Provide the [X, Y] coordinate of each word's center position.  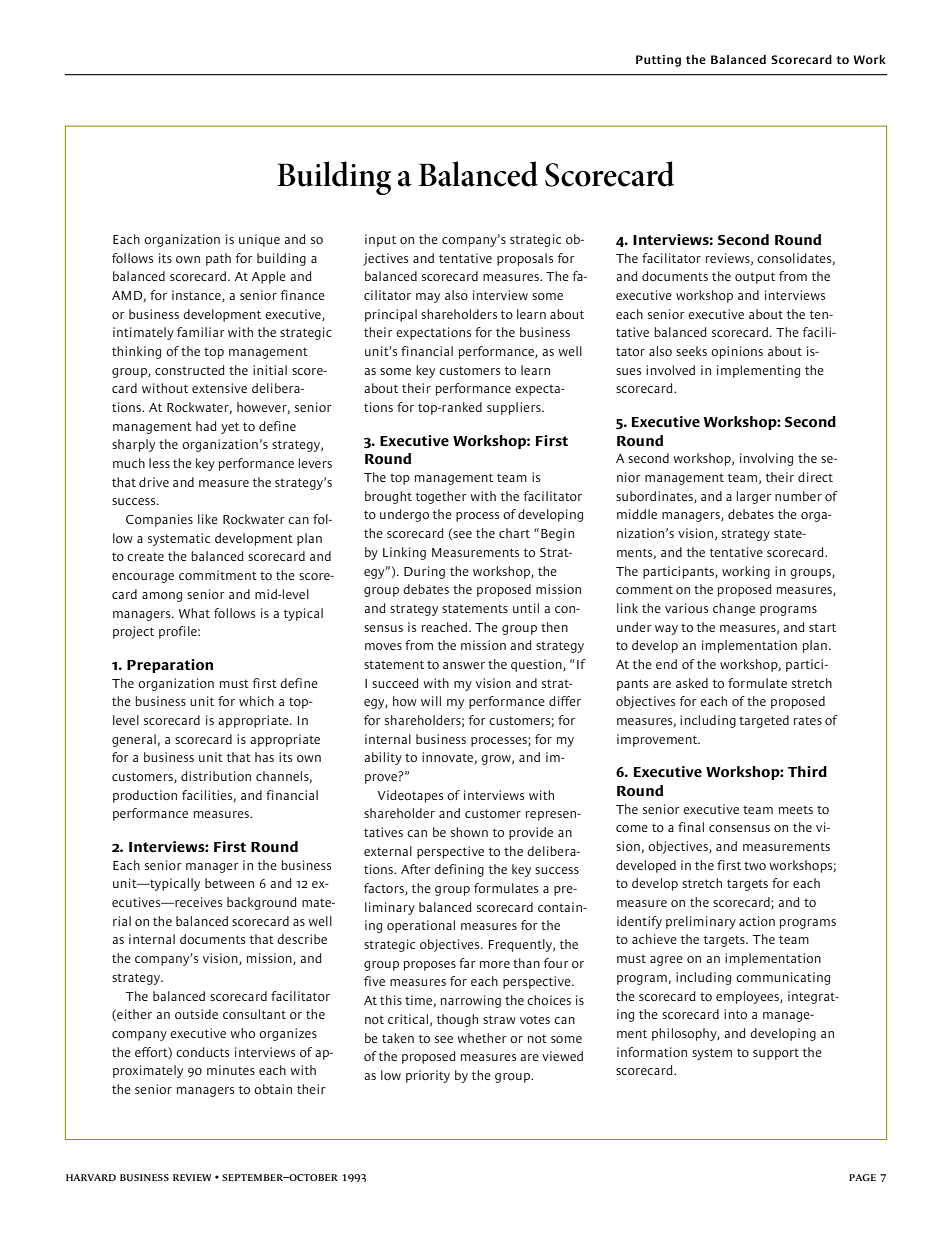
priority [428, 1076]
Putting [658, 61]
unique [259, 240]
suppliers [515, 408]
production [145, 796]
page [862, 1177]
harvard [91, 1177]
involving [766, 459]
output [755, 278]
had [206, 426]
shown [469, 832]
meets [796, 809]
